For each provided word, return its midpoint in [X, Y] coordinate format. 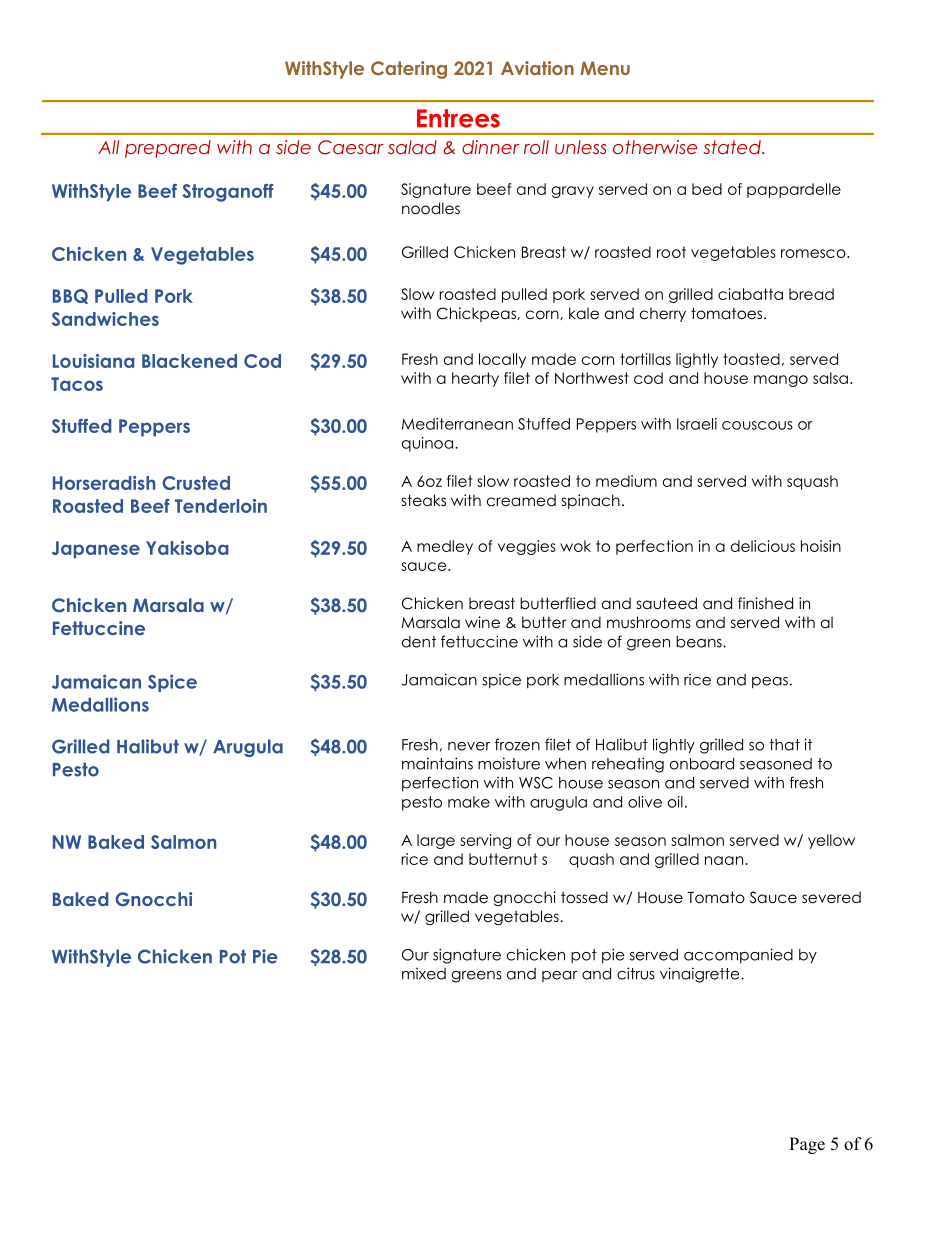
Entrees [458, 118]
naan [724, 860]
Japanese [96, 550]
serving [485, 841]
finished [765, 603]
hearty [475, 379]
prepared [168, 149]
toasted [751, 359]
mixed [424, 974]
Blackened [189, 361]
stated [733, 147]
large [436, 841]
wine [482, 622]
